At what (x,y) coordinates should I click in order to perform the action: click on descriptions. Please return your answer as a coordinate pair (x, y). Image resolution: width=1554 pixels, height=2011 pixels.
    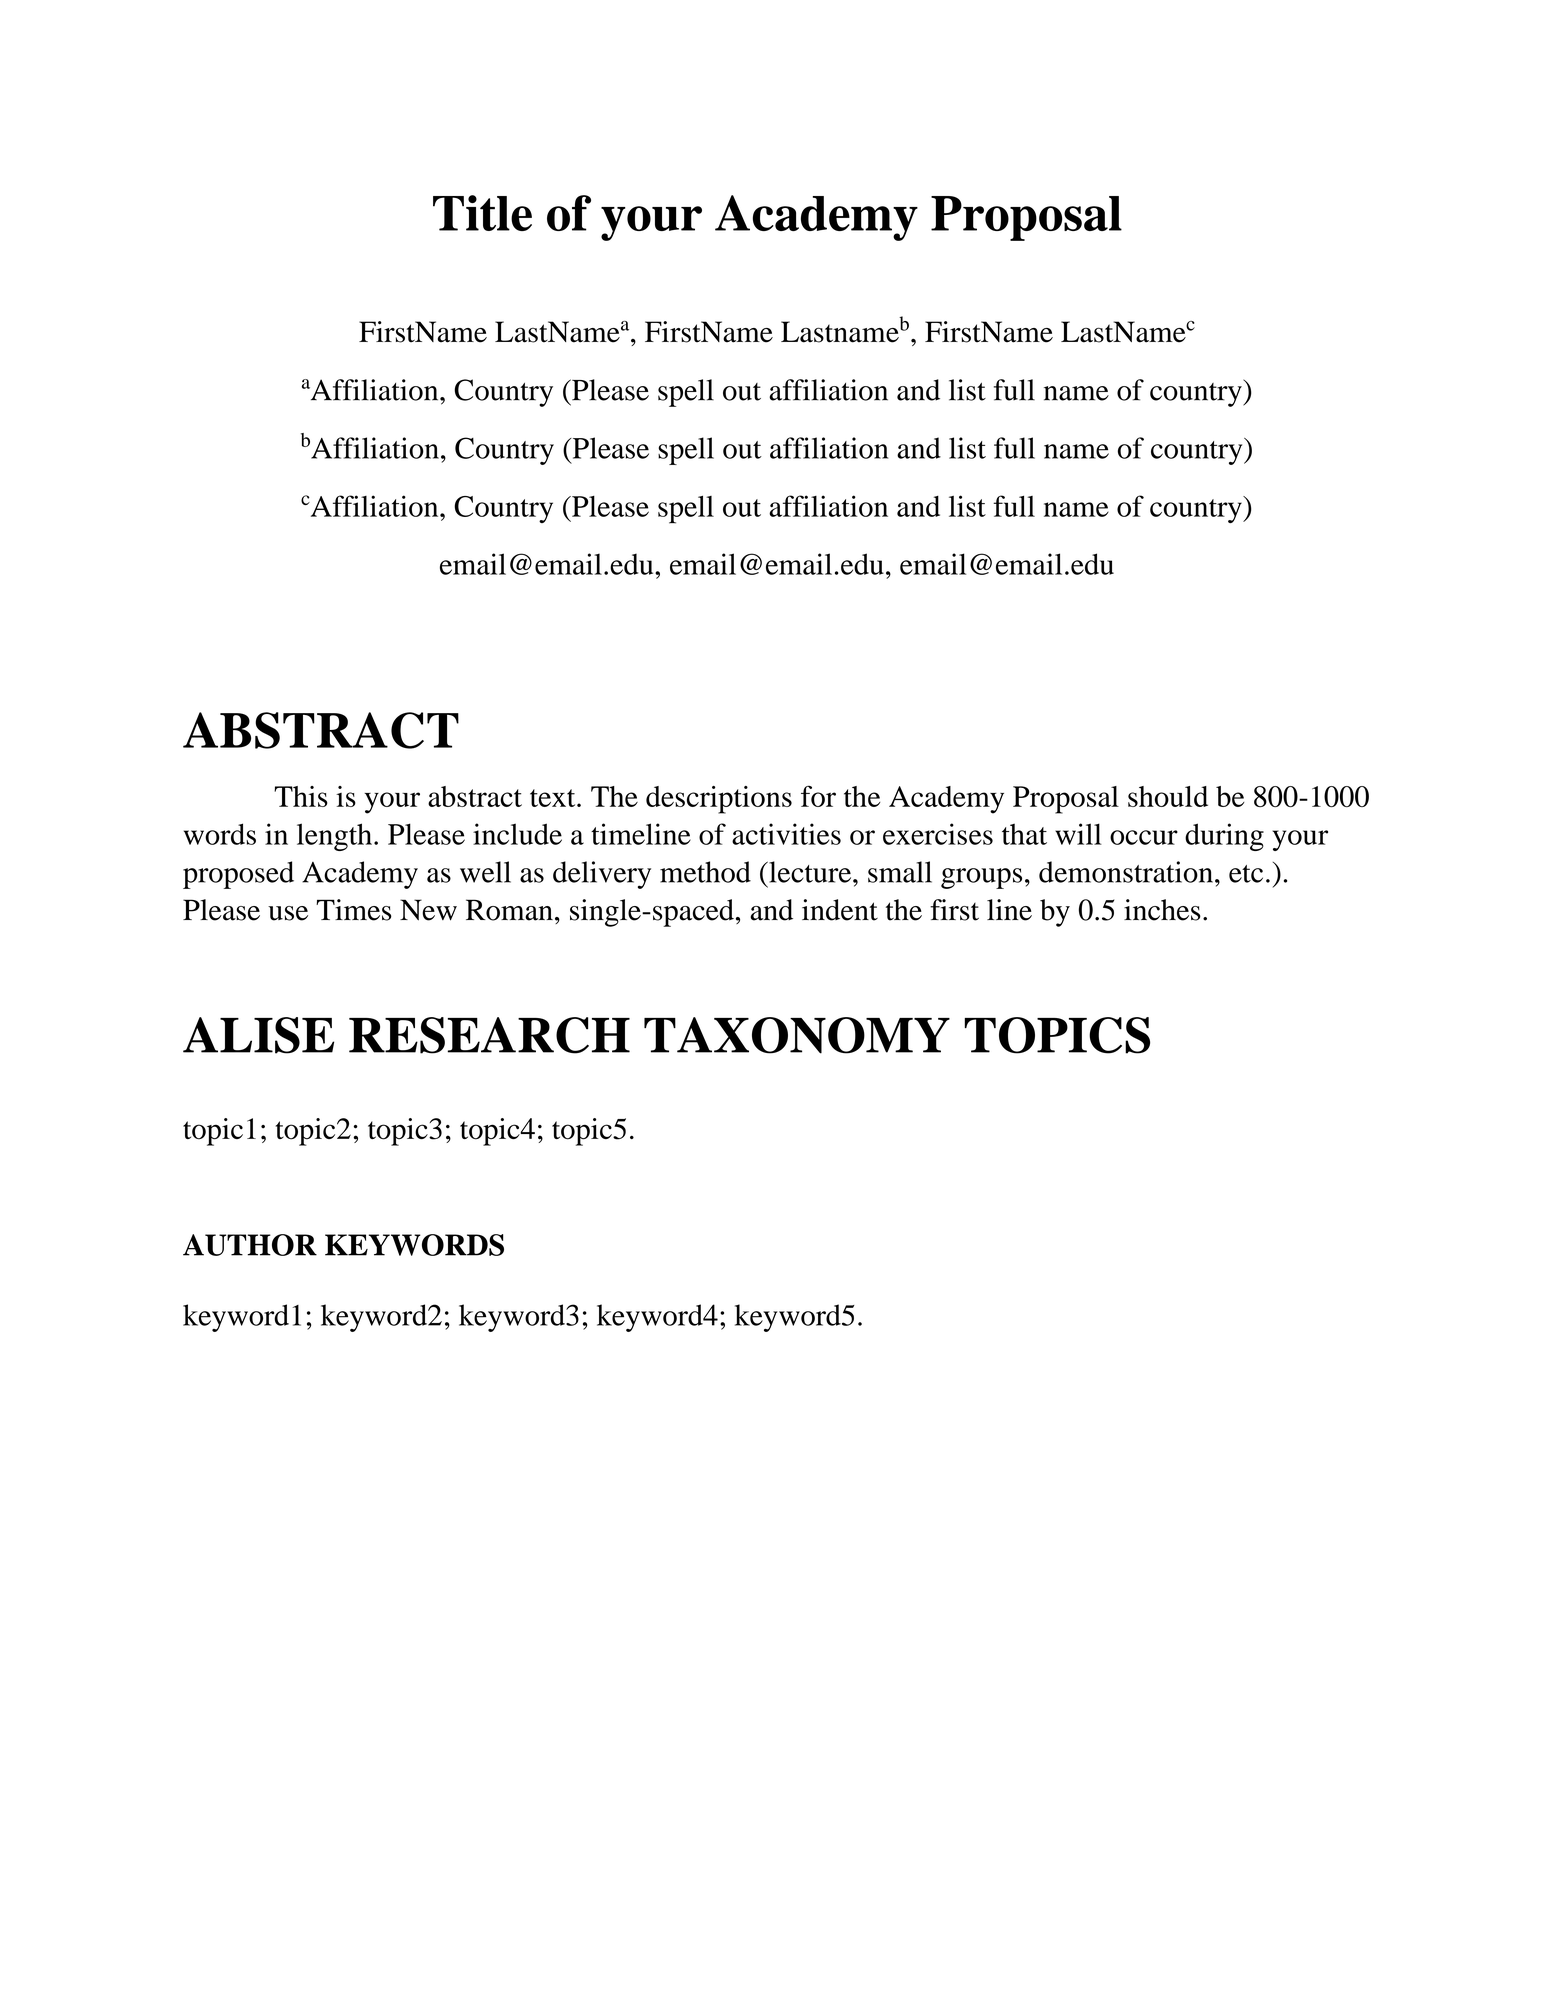
    Looking at the image, I should click on (719, 800).
